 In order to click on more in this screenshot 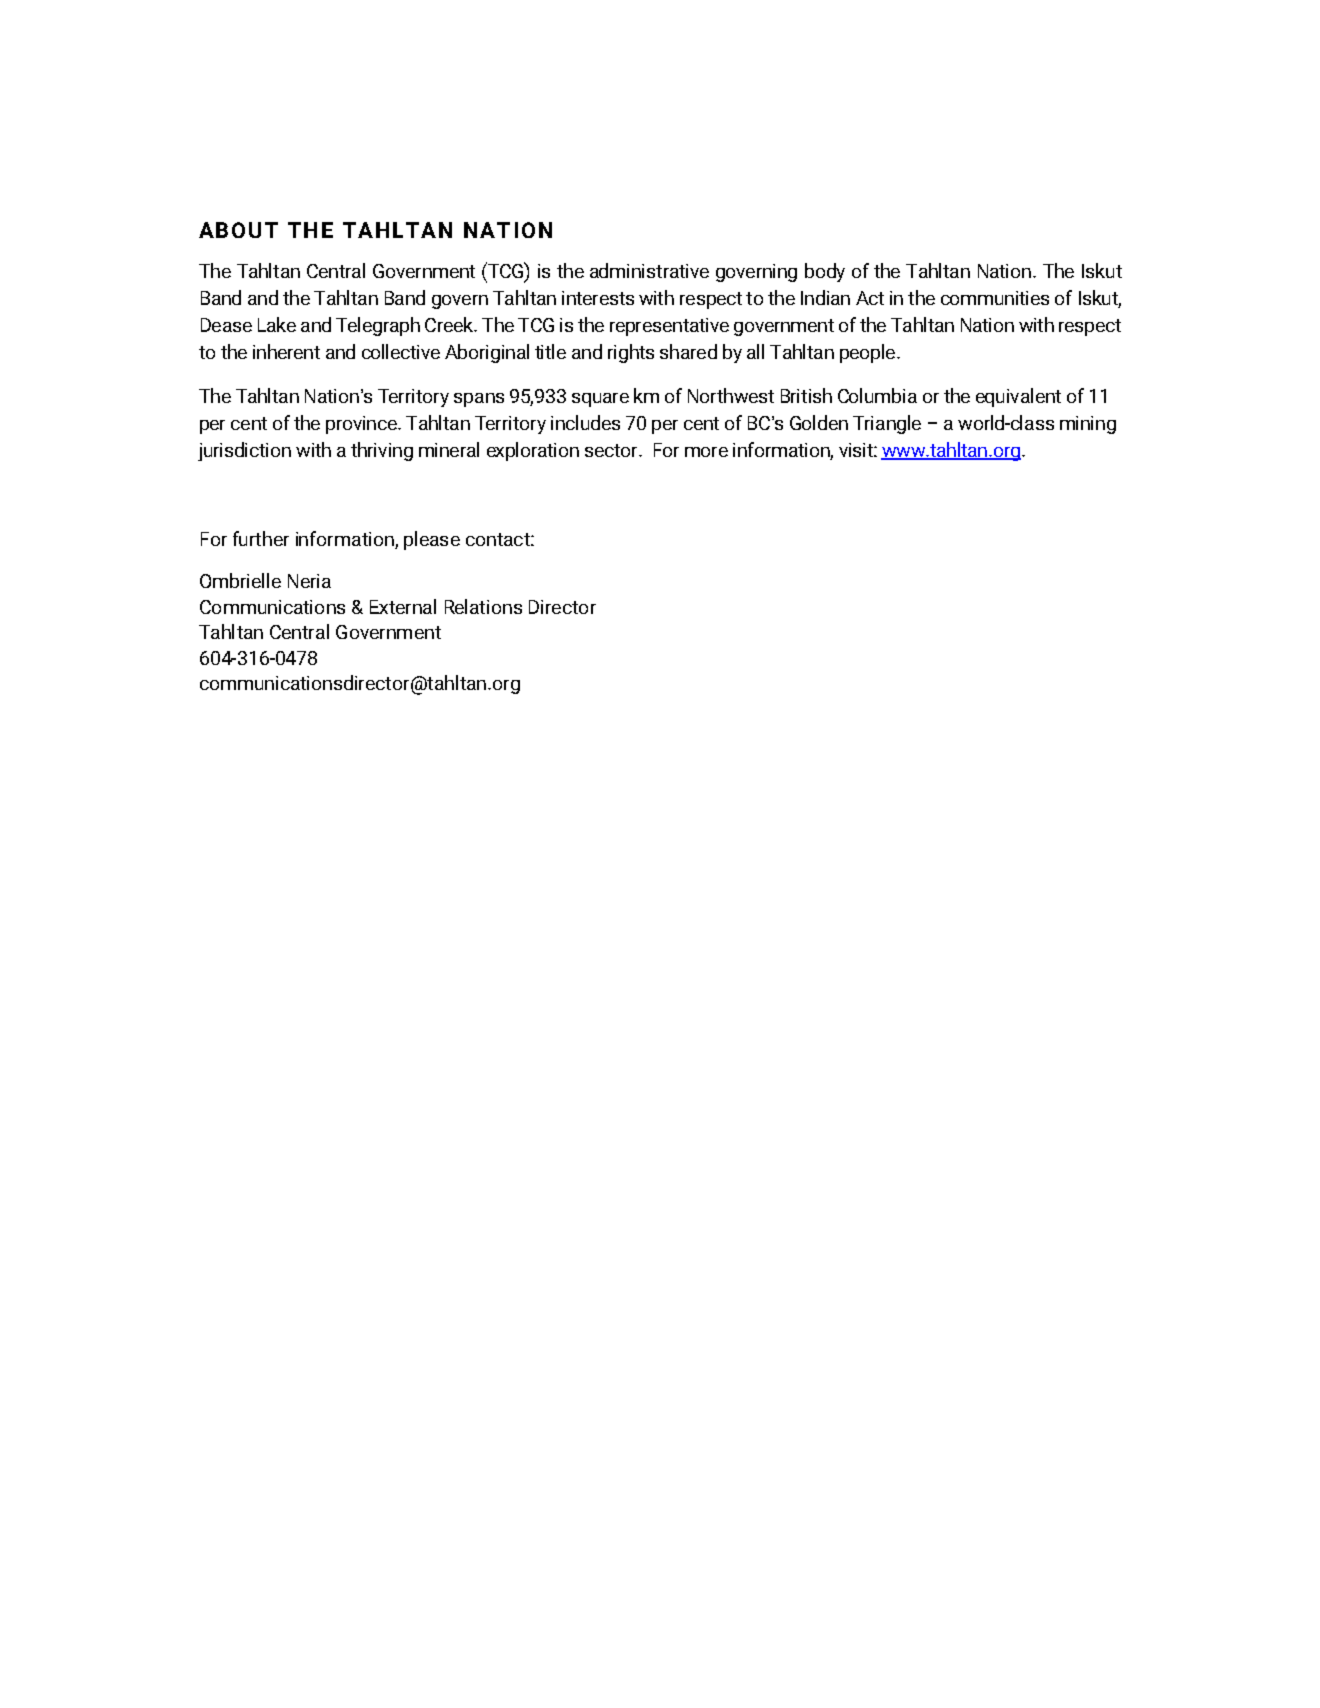, I will do `click(706, 452)`.
